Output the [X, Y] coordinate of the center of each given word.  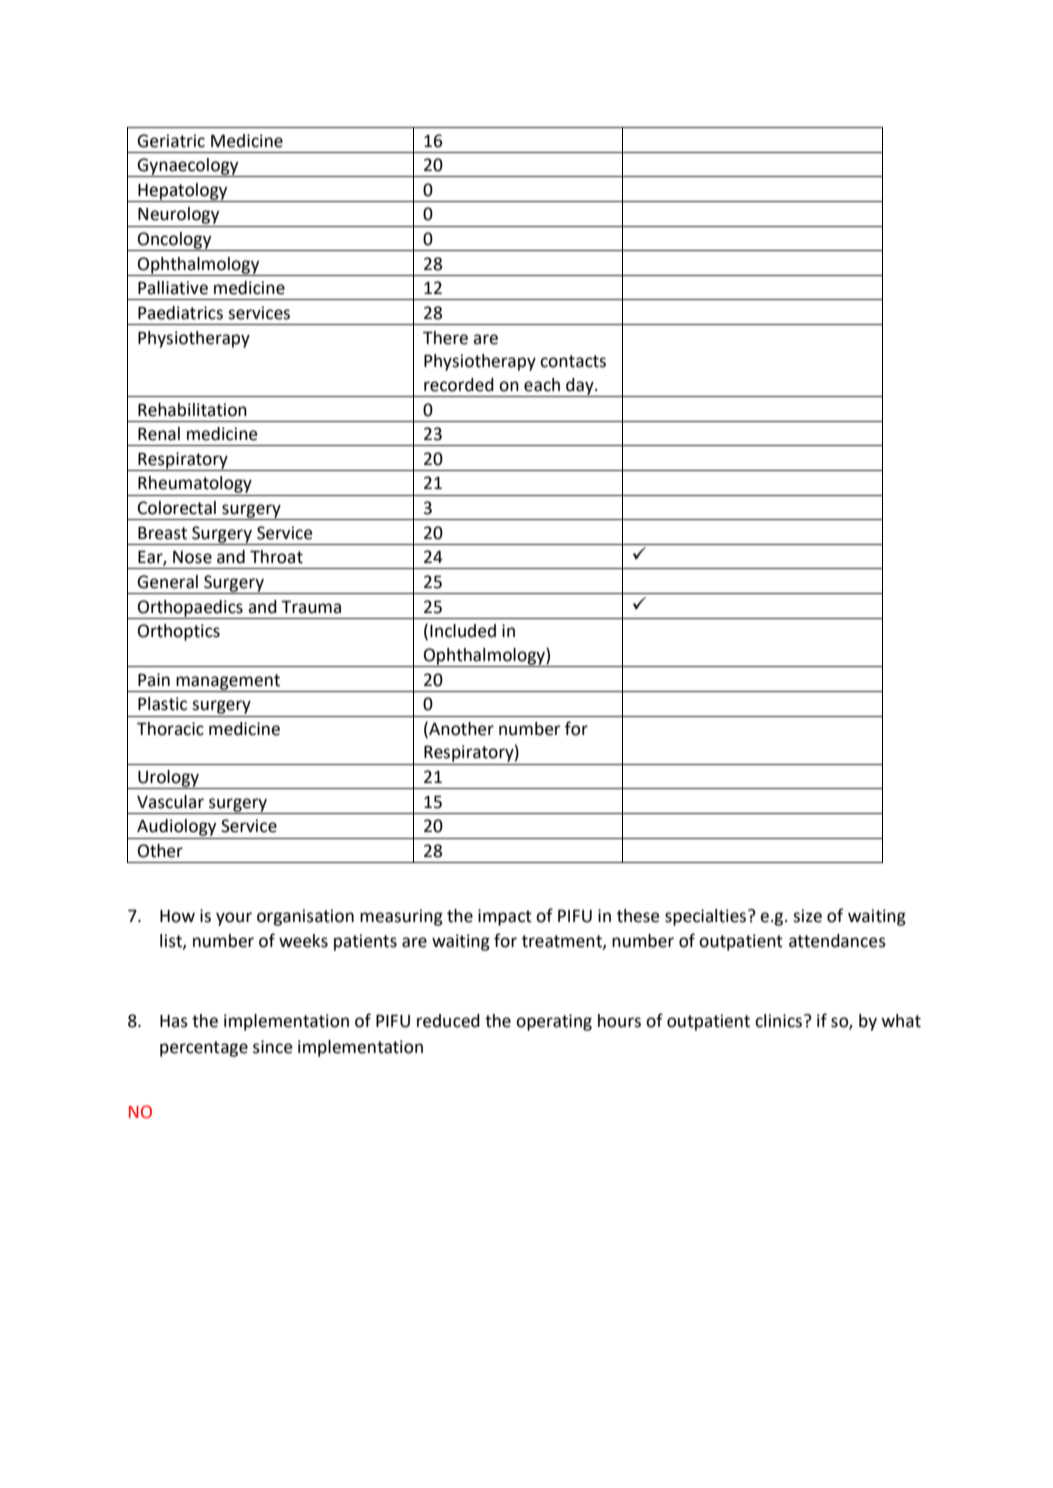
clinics [780, 1021]
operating [554, 1022]
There [445, 338]
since [272, 1047]
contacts [573, 361]
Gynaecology [188, 167]
